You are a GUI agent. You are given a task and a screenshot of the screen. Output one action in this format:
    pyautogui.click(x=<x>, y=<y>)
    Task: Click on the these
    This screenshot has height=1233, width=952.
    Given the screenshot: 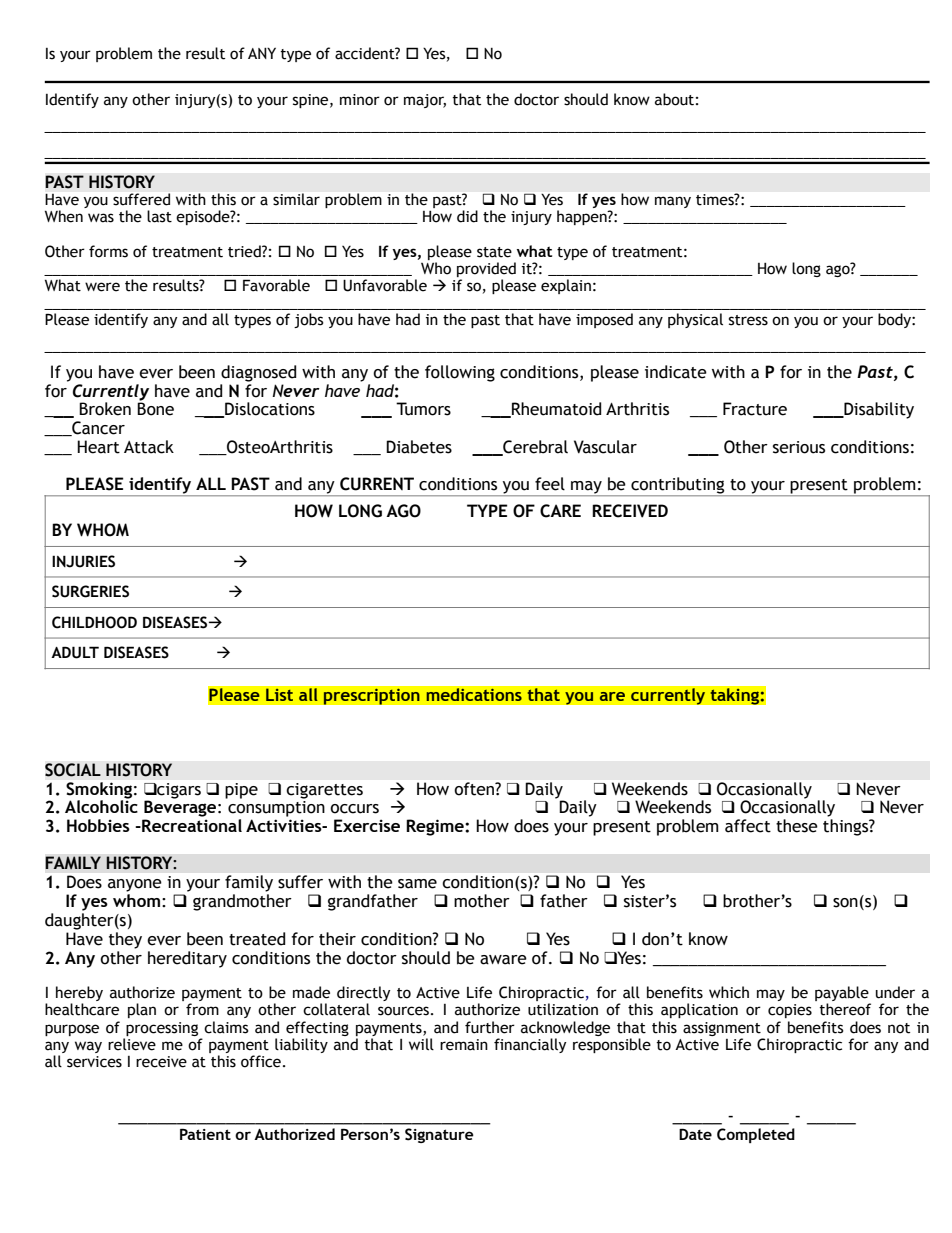 What is the action you would take?
    pyautogui.click(x=797, y=826)
